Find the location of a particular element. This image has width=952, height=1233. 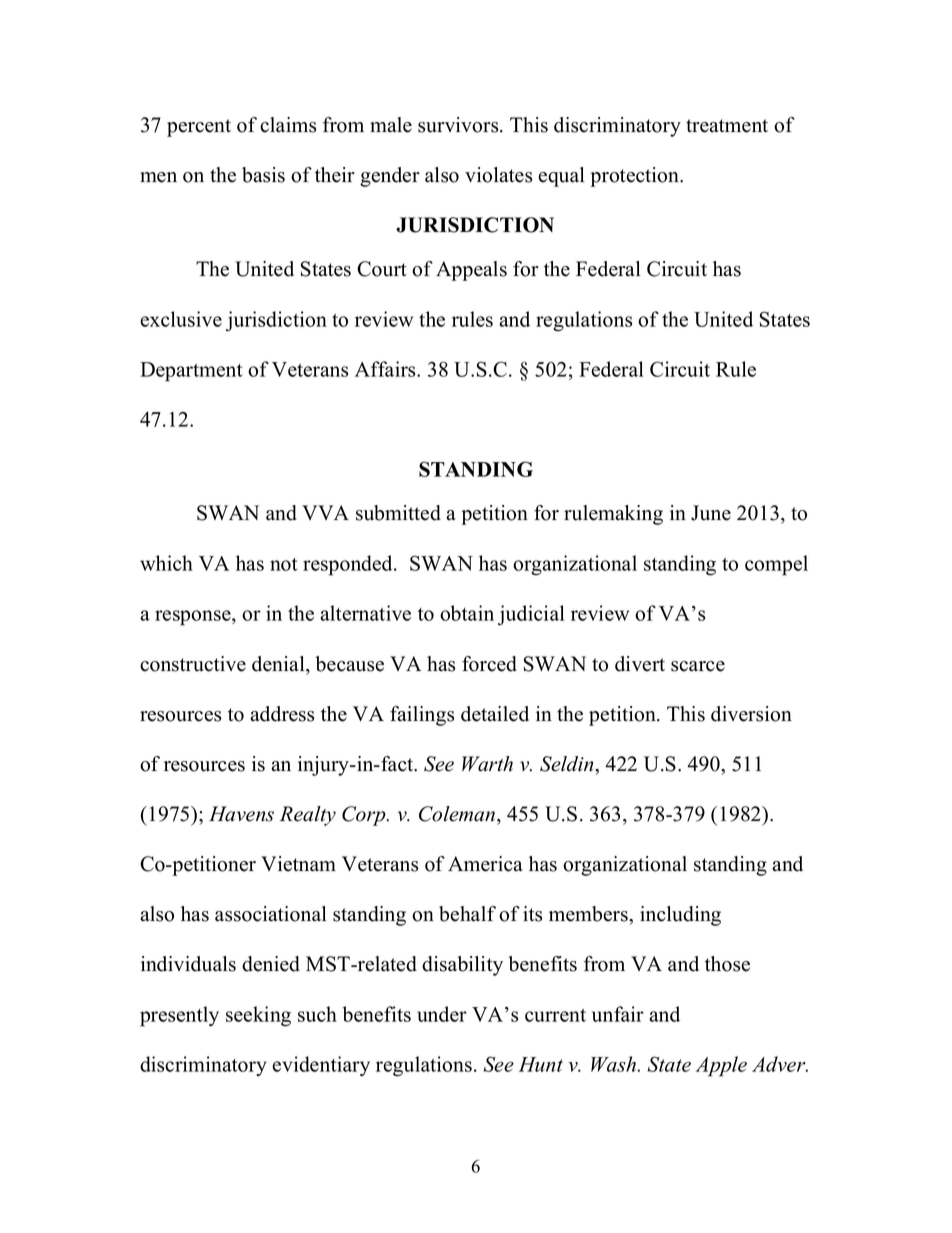

survivors is located at coordinates (459, 125).
